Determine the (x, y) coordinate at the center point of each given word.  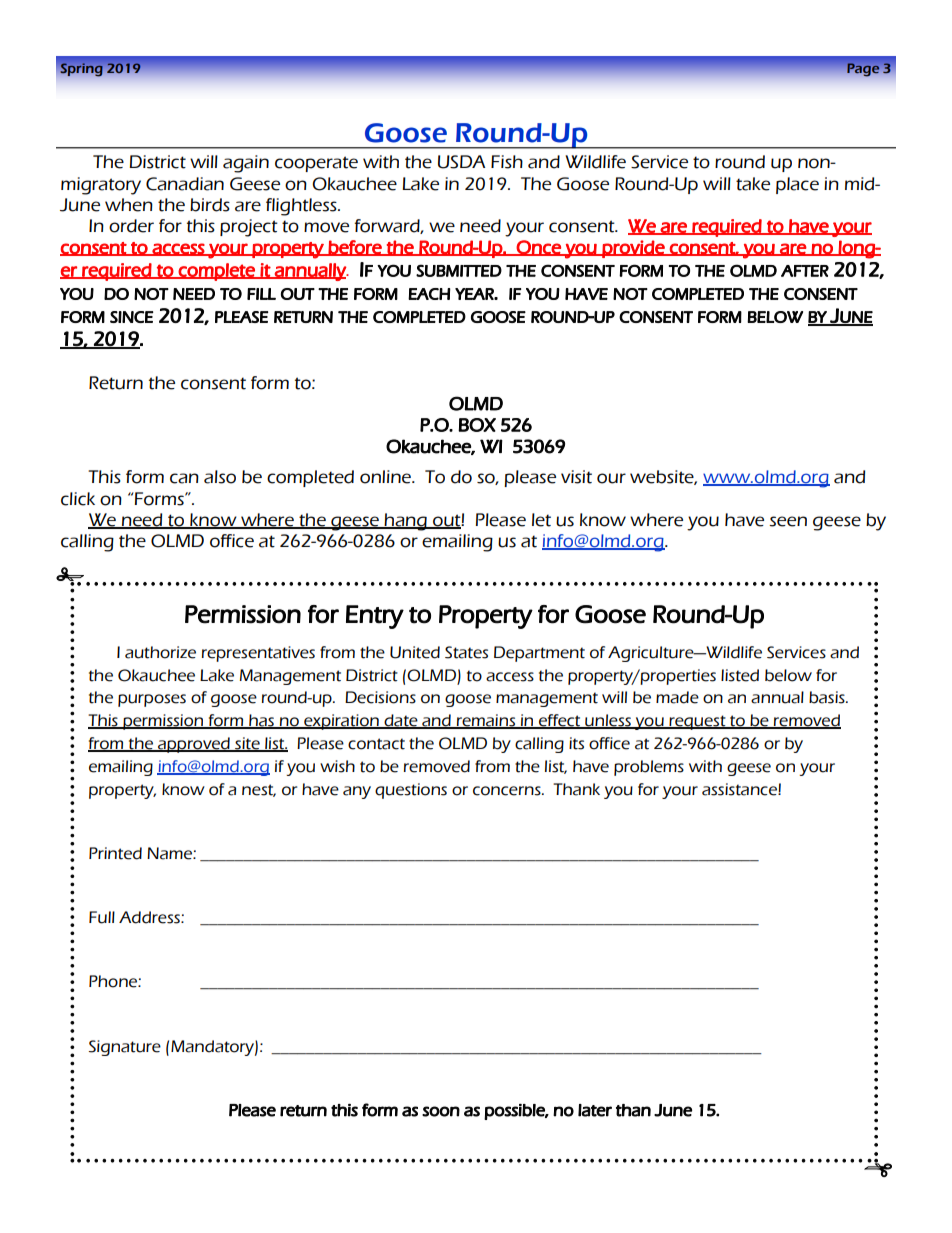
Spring (82, 69)
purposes (152, 700)
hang (406, 522)
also (220, 477)
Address (150, 917)
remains (486, 721)
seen (788, 521)
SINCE (132, 317)
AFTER (805, 271)
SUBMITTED (459, 270)
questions (411, 791)
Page (863, 69)
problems (649, 768)
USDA (461, 162)
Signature (125, 1048)
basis (828, 697)
